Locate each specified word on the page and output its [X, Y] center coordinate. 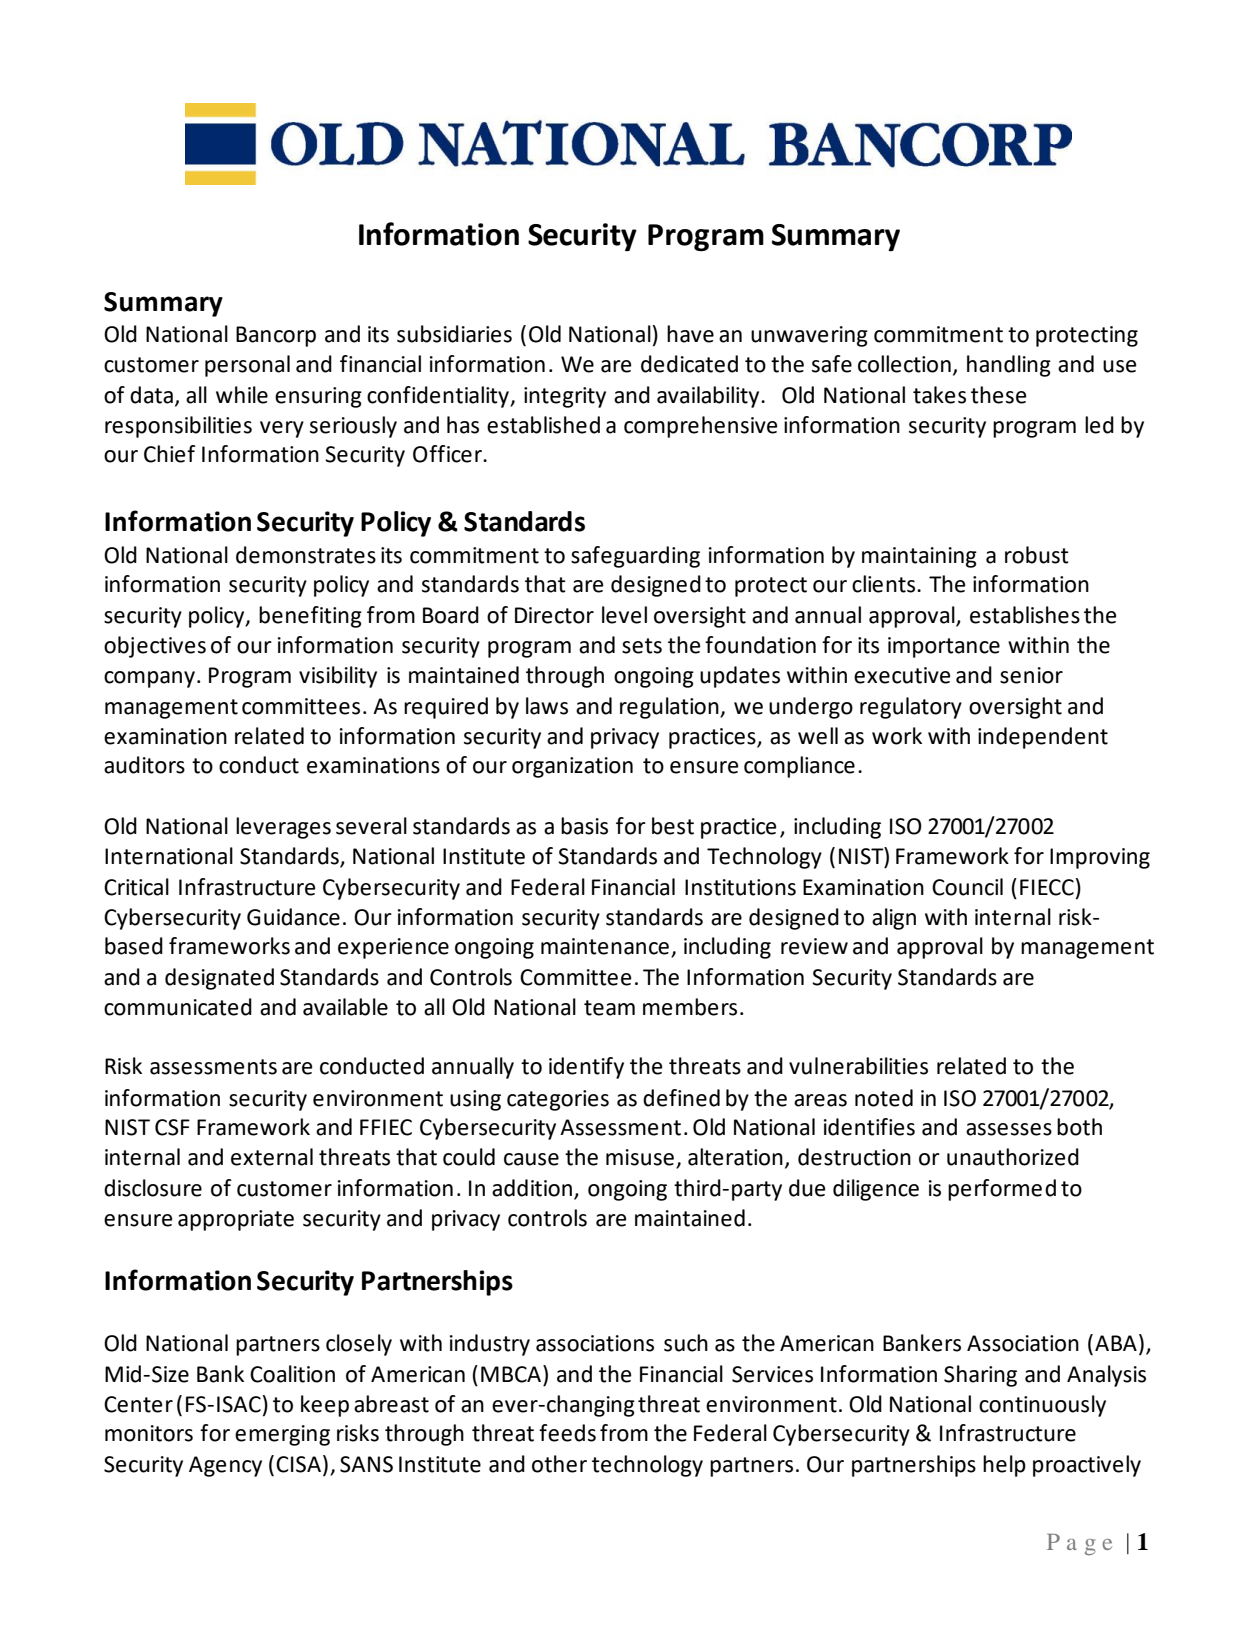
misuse [640, 1157]
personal [247, 366]
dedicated [689, 364]
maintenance [605, 946]
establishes [1025, 615]
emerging [282, 1435]
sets [642, 646]
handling [1009, 366]
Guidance [293, 917]
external [272, 1157]
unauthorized [1013, 1157]
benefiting [310, 617]
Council [967, 887]
